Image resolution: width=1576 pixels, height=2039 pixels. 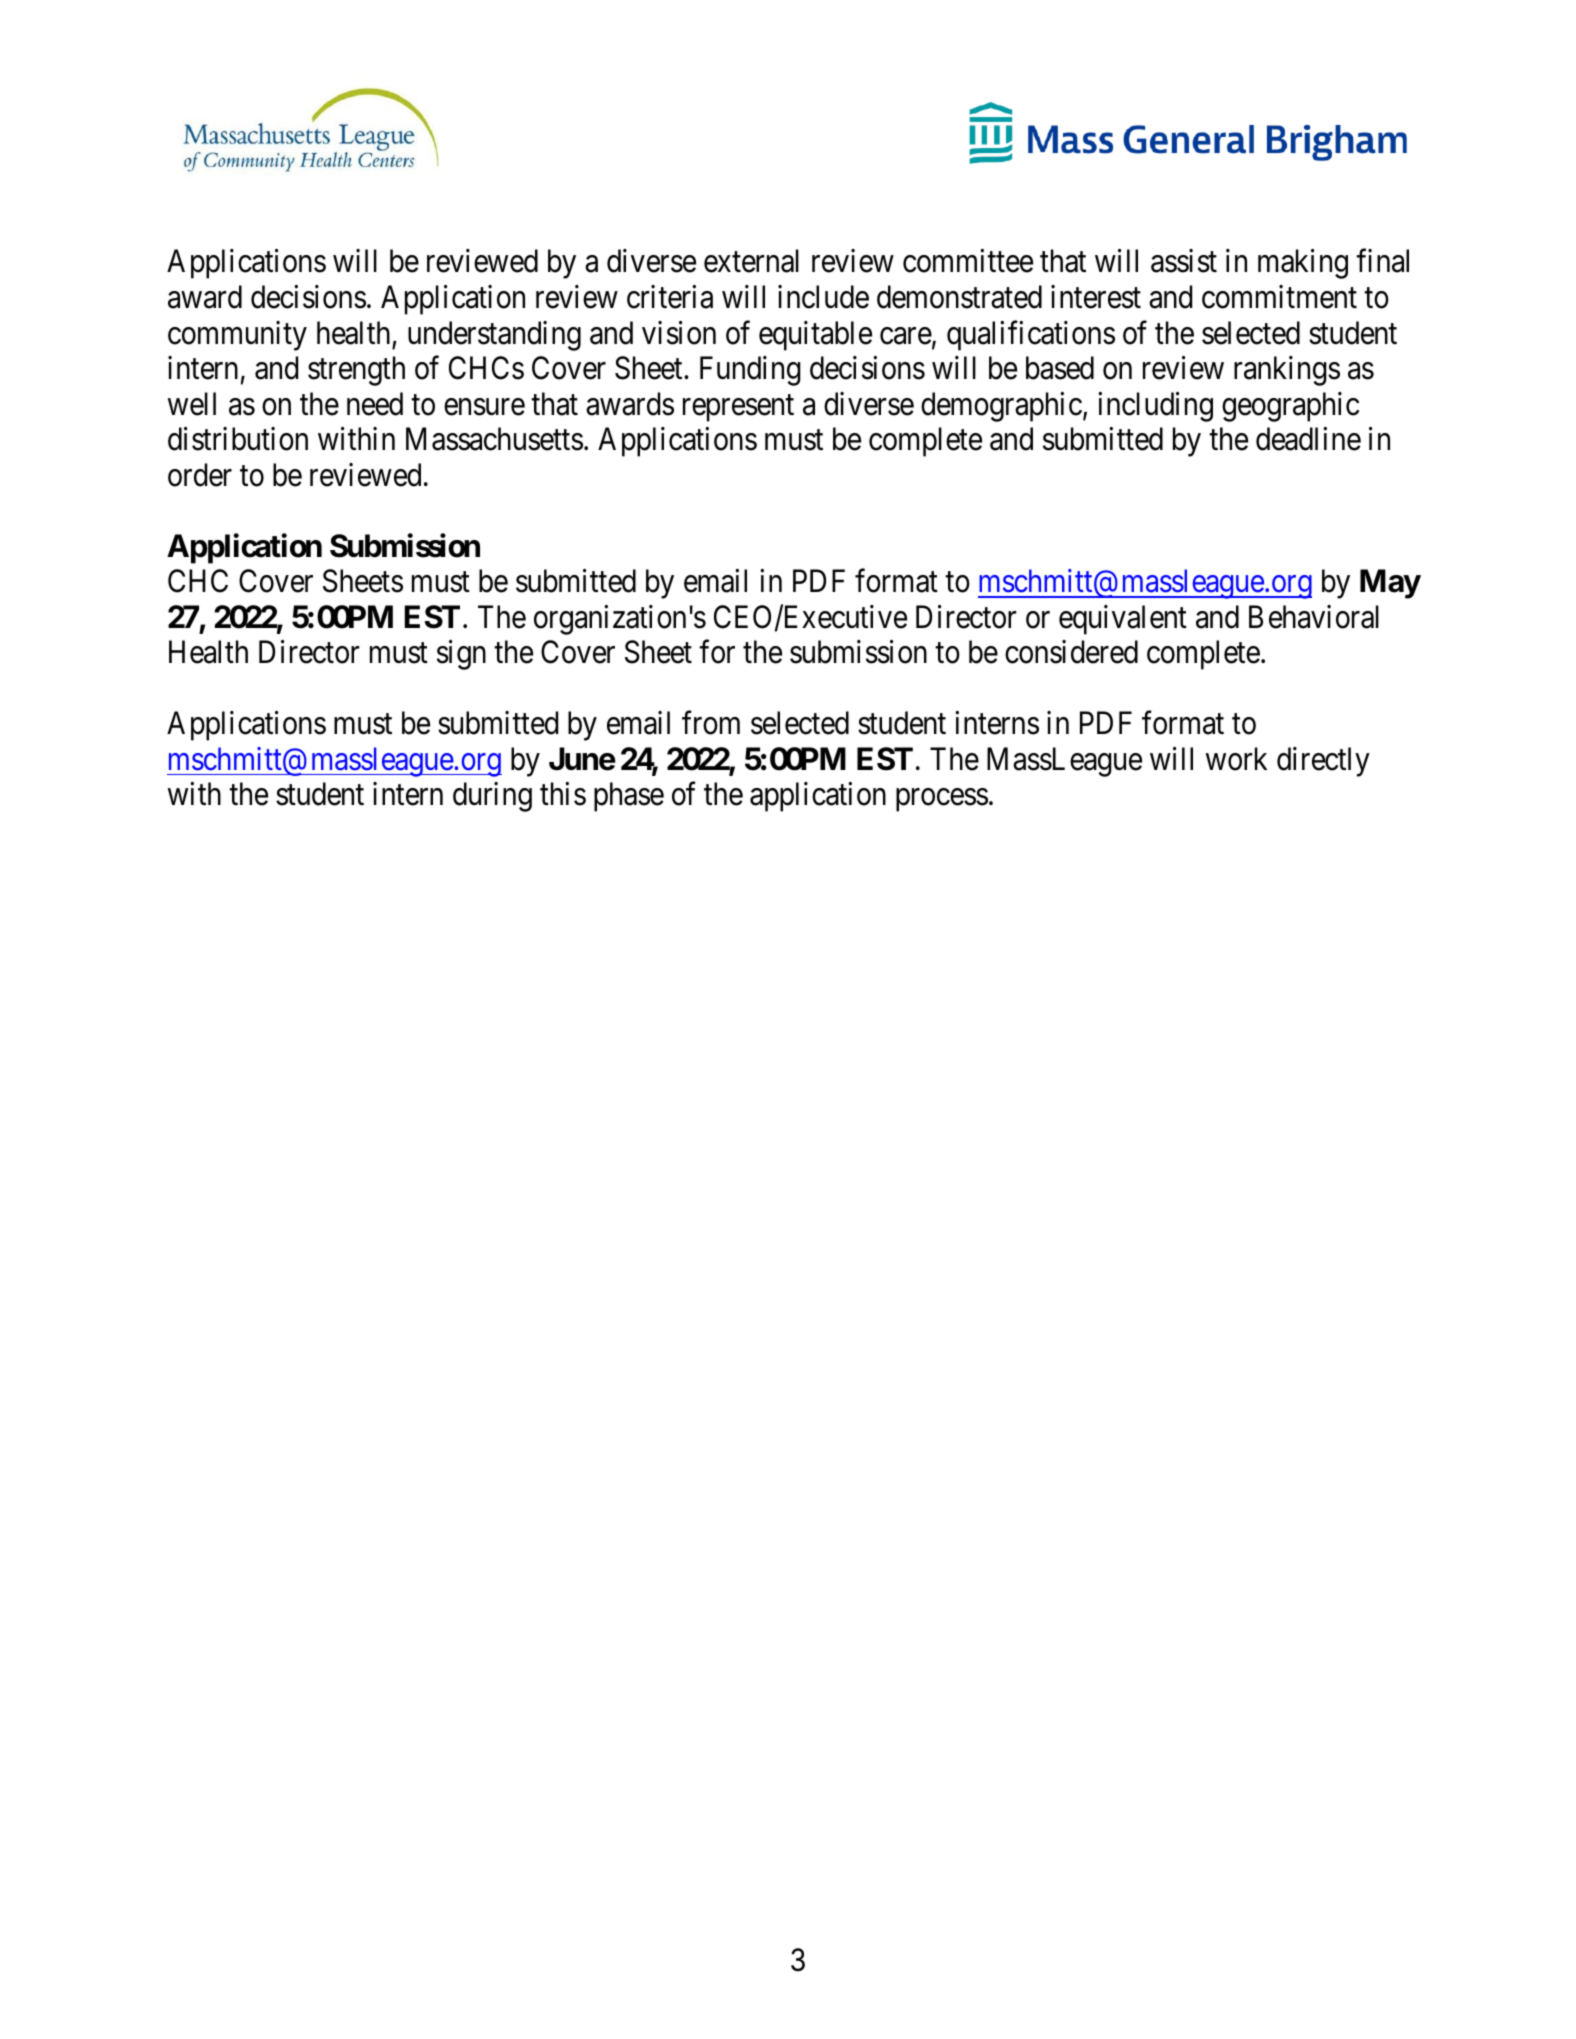 What do you see at coordinates (1236, 759) in the image?
I see `work` at bounding box center [1236, 759].
